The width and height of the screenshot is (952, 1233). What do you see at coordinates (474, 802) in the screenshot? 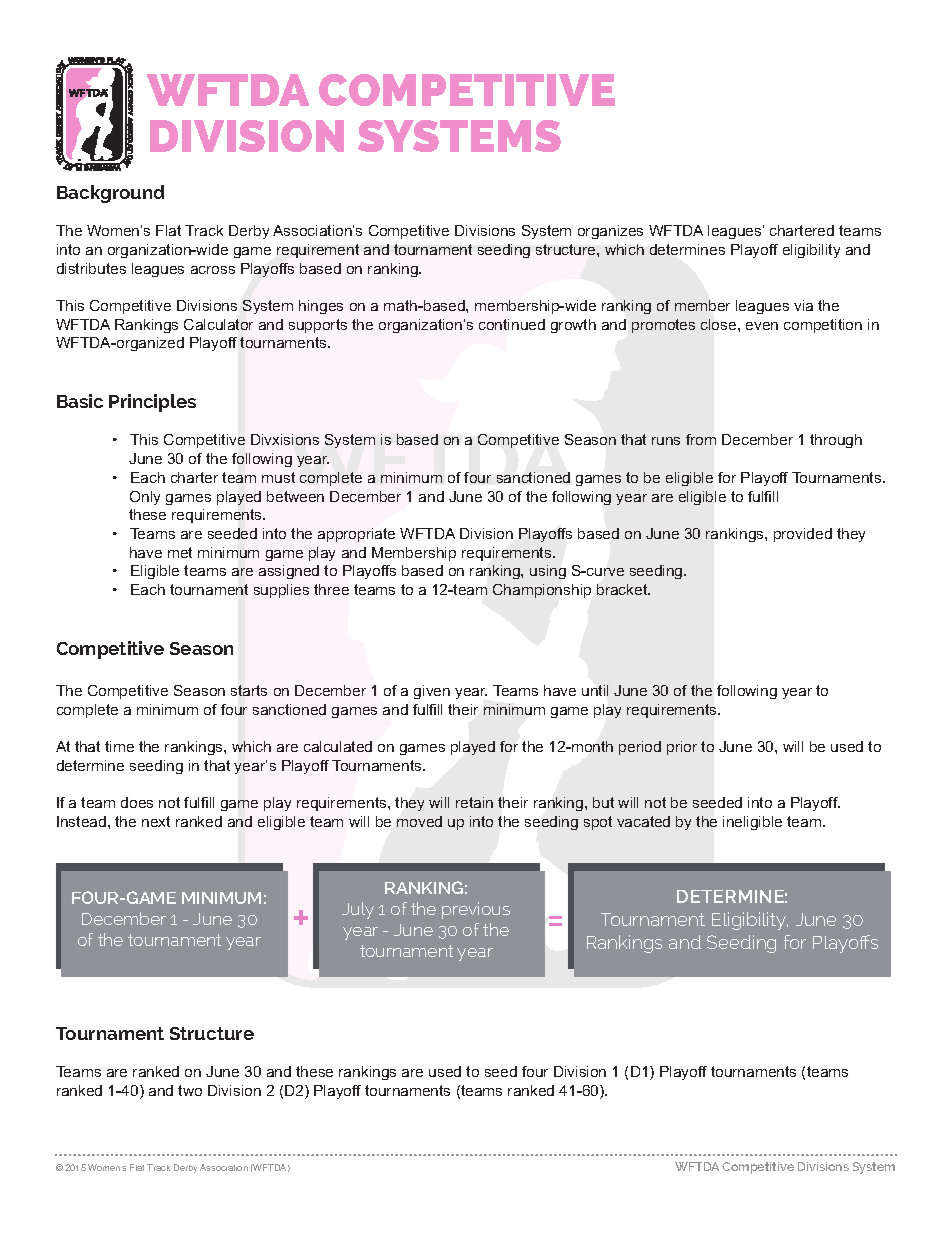
I see `retain` at bounding box center [474, 802].
